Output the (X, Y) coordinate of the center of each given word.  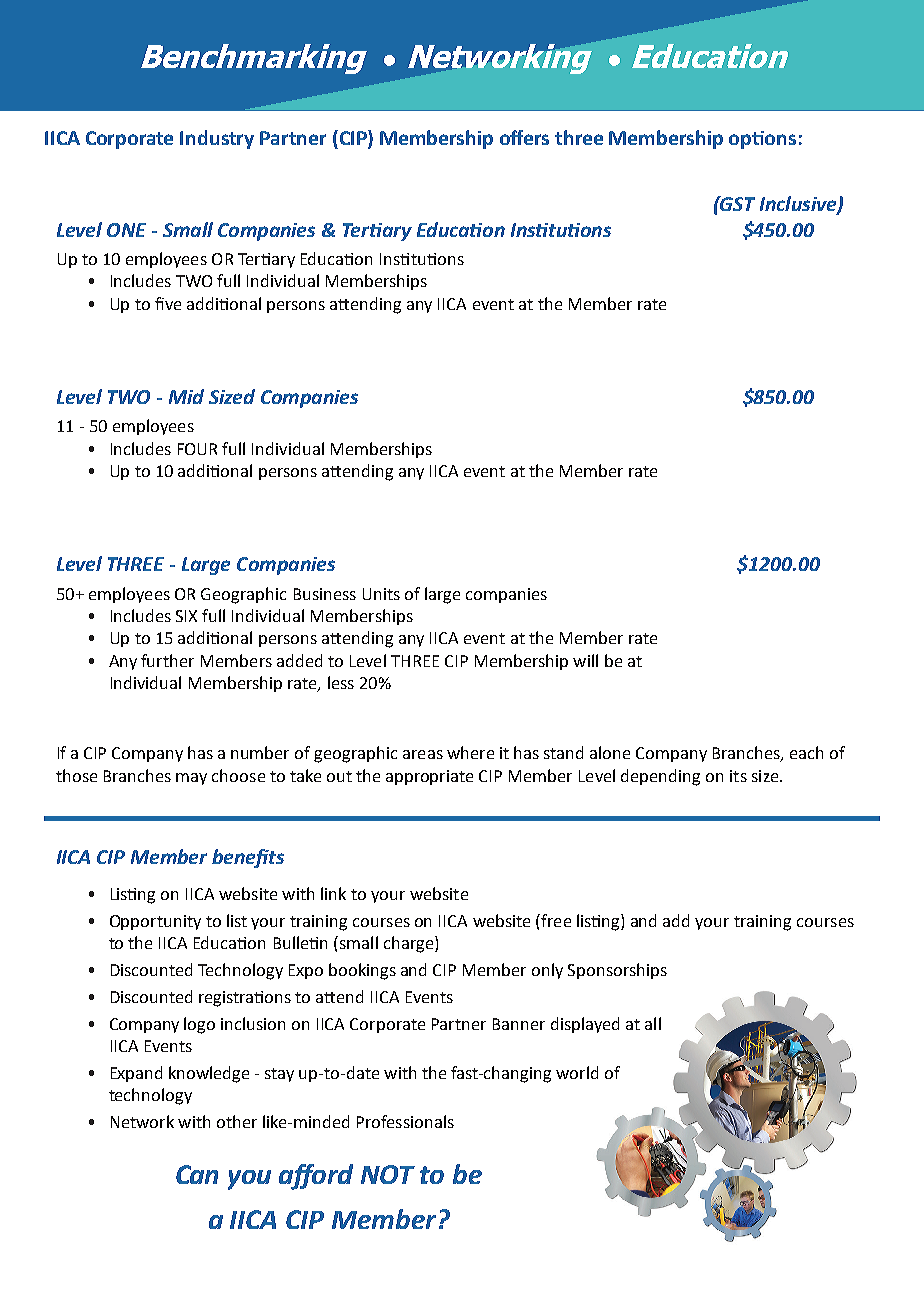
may (191, 779)
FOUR (197, 449)
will (585, 660)
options (762, 140)
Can (197, 1174)
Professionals (405, 1121)
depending (660, 777)
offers (524, 137)
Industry (217, 139)
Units (381, 594)
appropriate (429, 777)
